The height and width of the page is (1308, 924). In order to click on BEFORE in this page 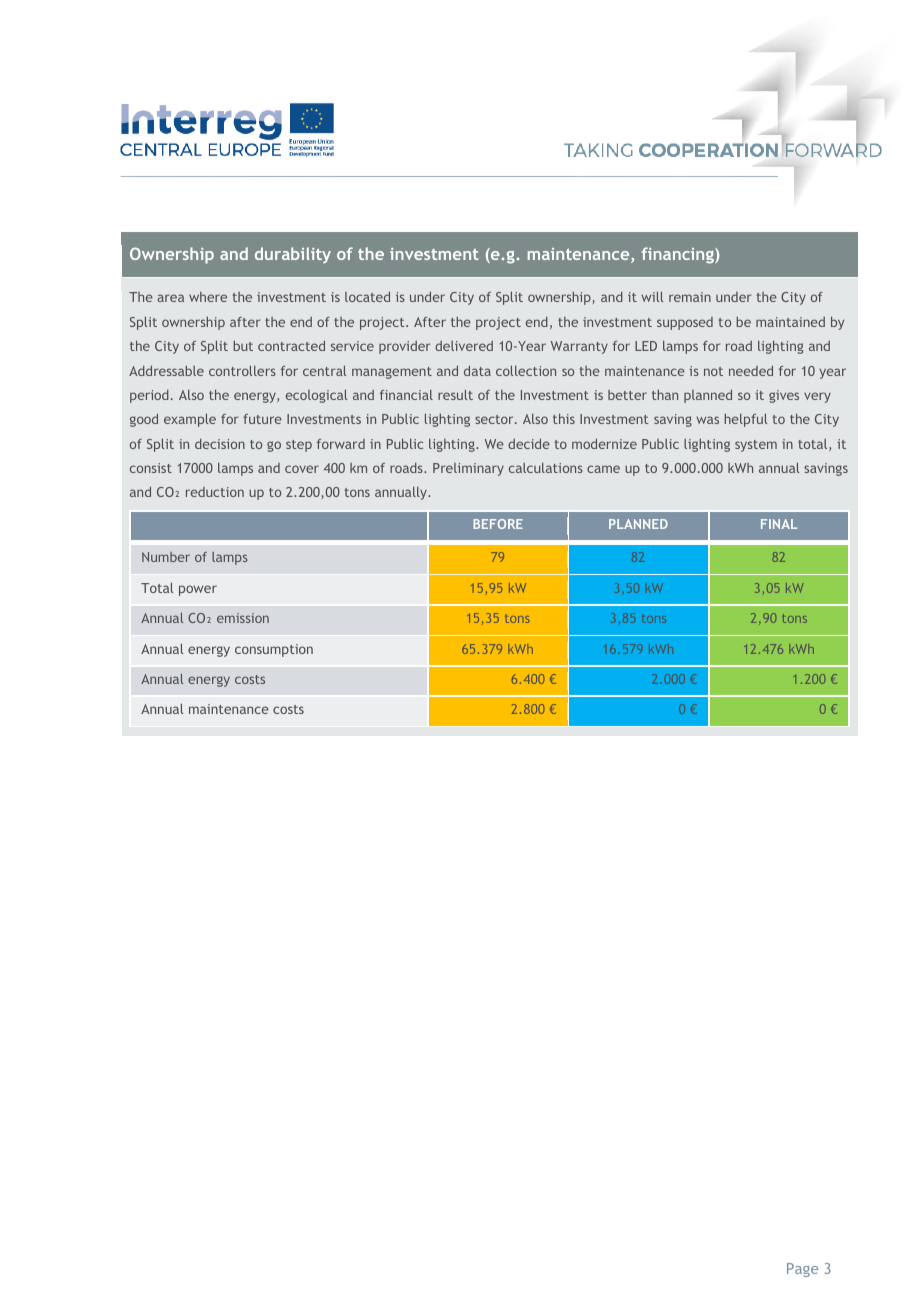, I will do `click(498, 524)`.
